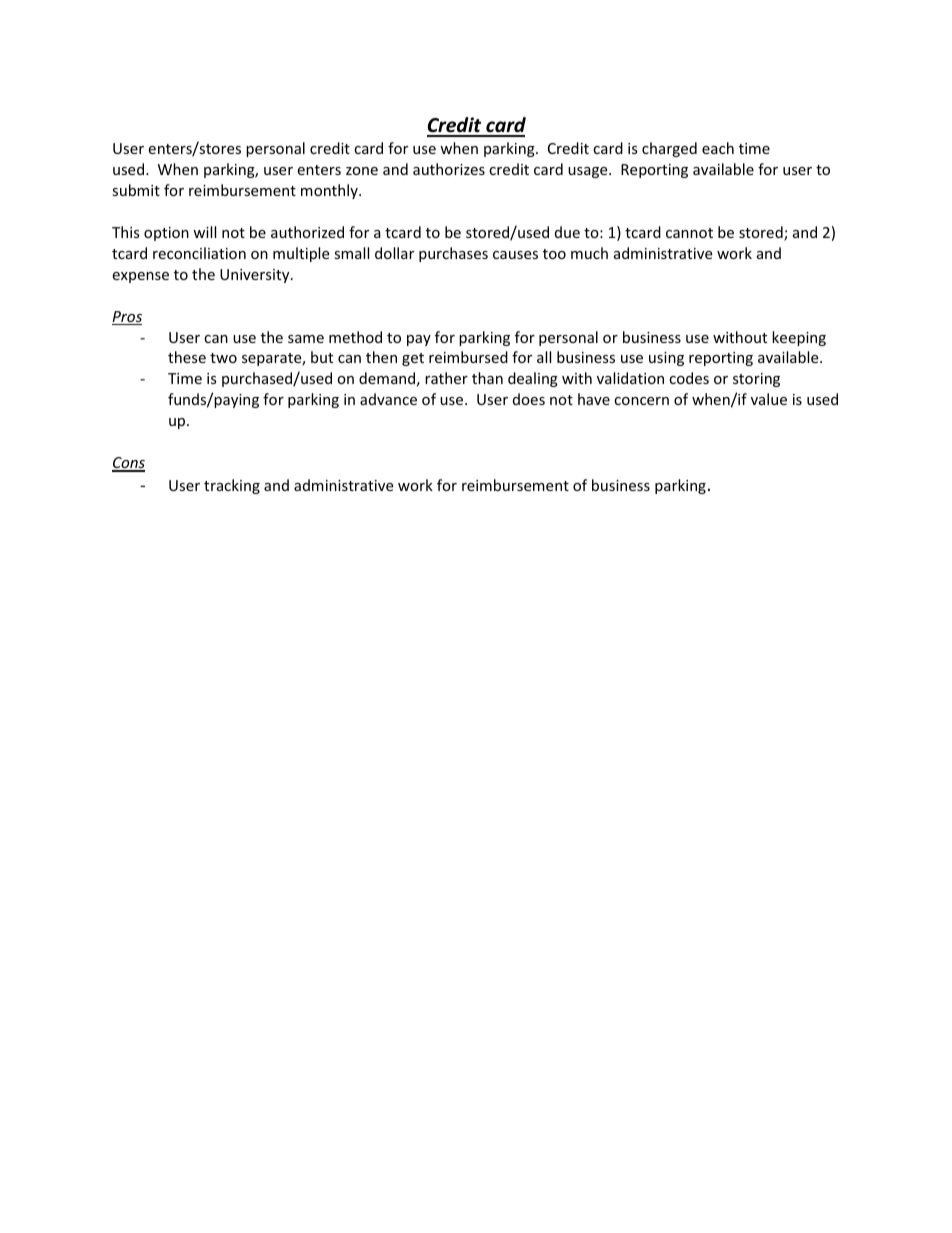 The width and height of the screenshot is (952, 1233). I want to click on does, so click(529, 399).
